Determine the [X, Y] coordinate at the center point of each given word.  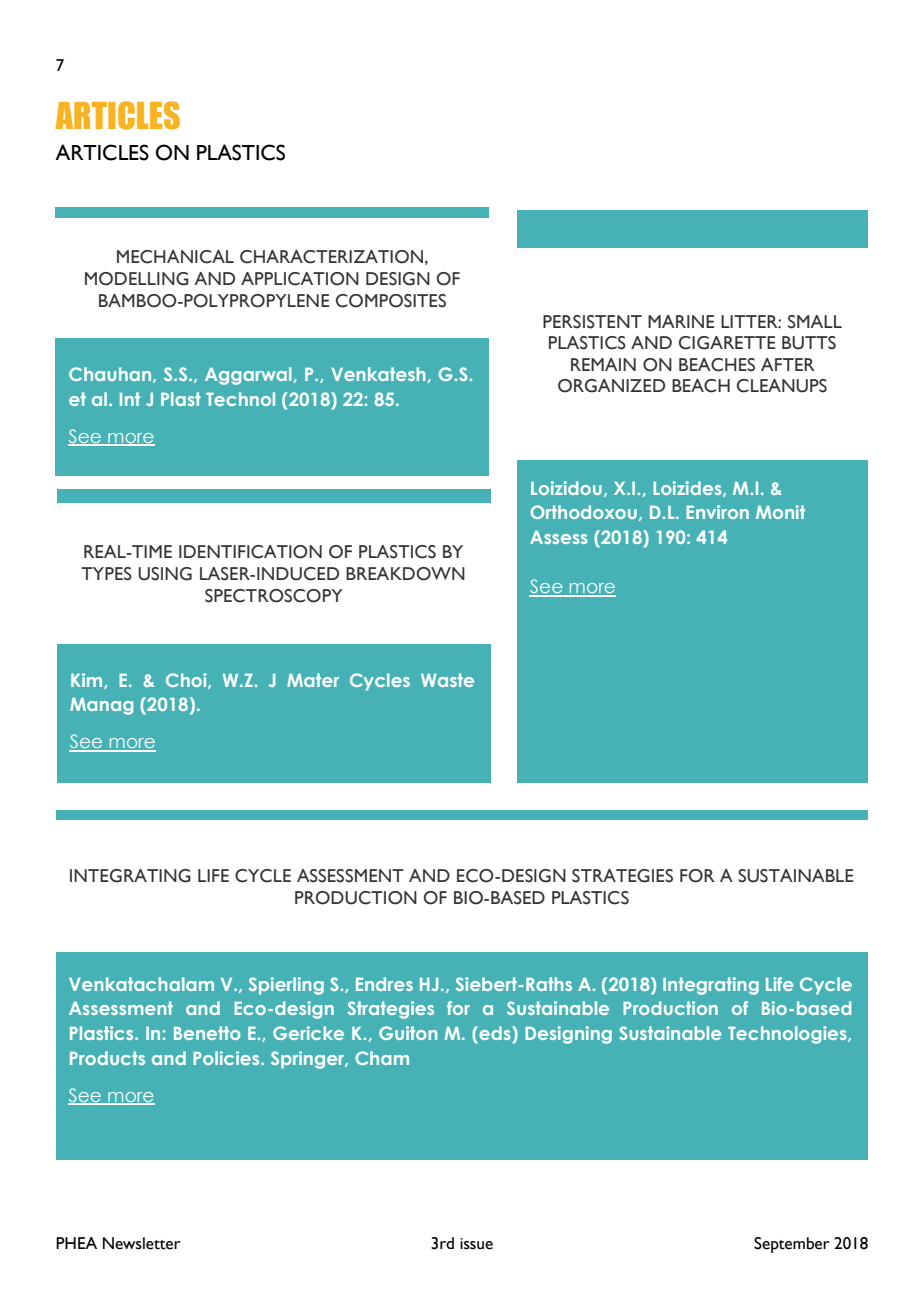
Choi [187, 681]
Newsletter [142, 1243]
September [792, 1245]
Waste [447, 680]
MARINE [681, 321]
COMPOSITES [391, 301]
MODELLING [137, 279]
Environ [717, 512]
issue [476, 1244]
